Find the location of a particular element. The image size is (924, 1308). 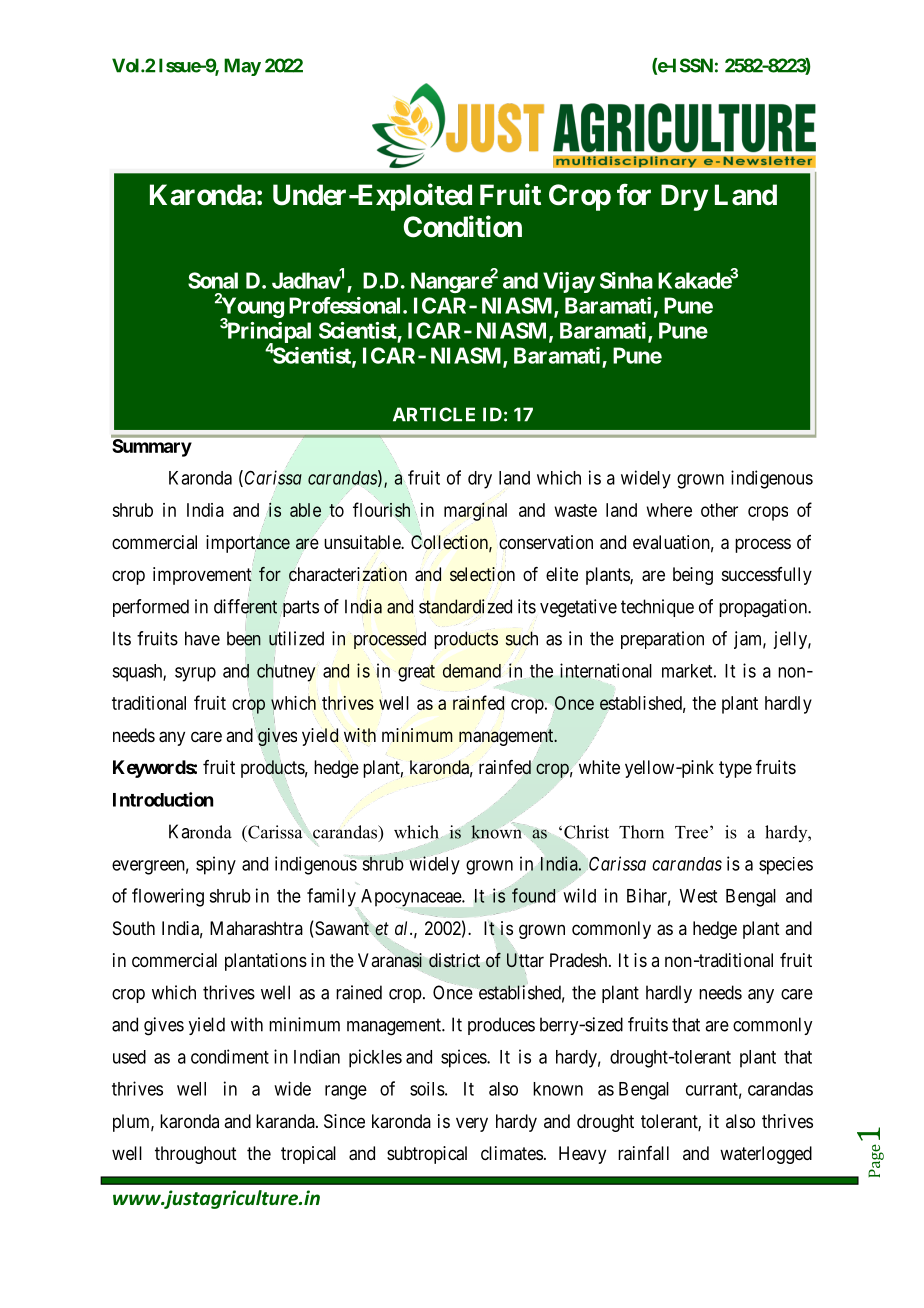

Sinha is located at coordinates (626, 280).
